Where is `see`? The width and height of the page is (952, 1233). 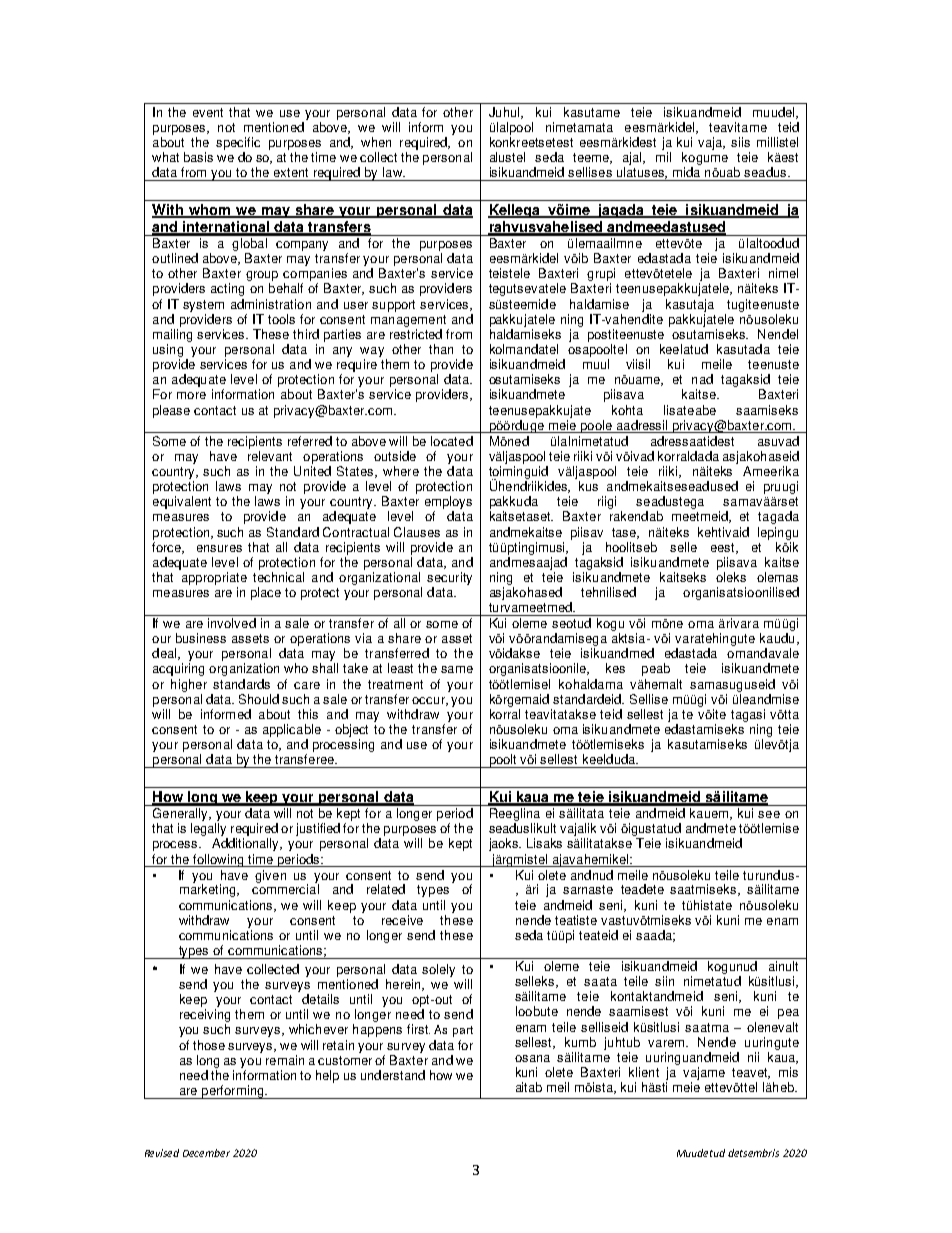
see is located at coordinates (769, 814).
